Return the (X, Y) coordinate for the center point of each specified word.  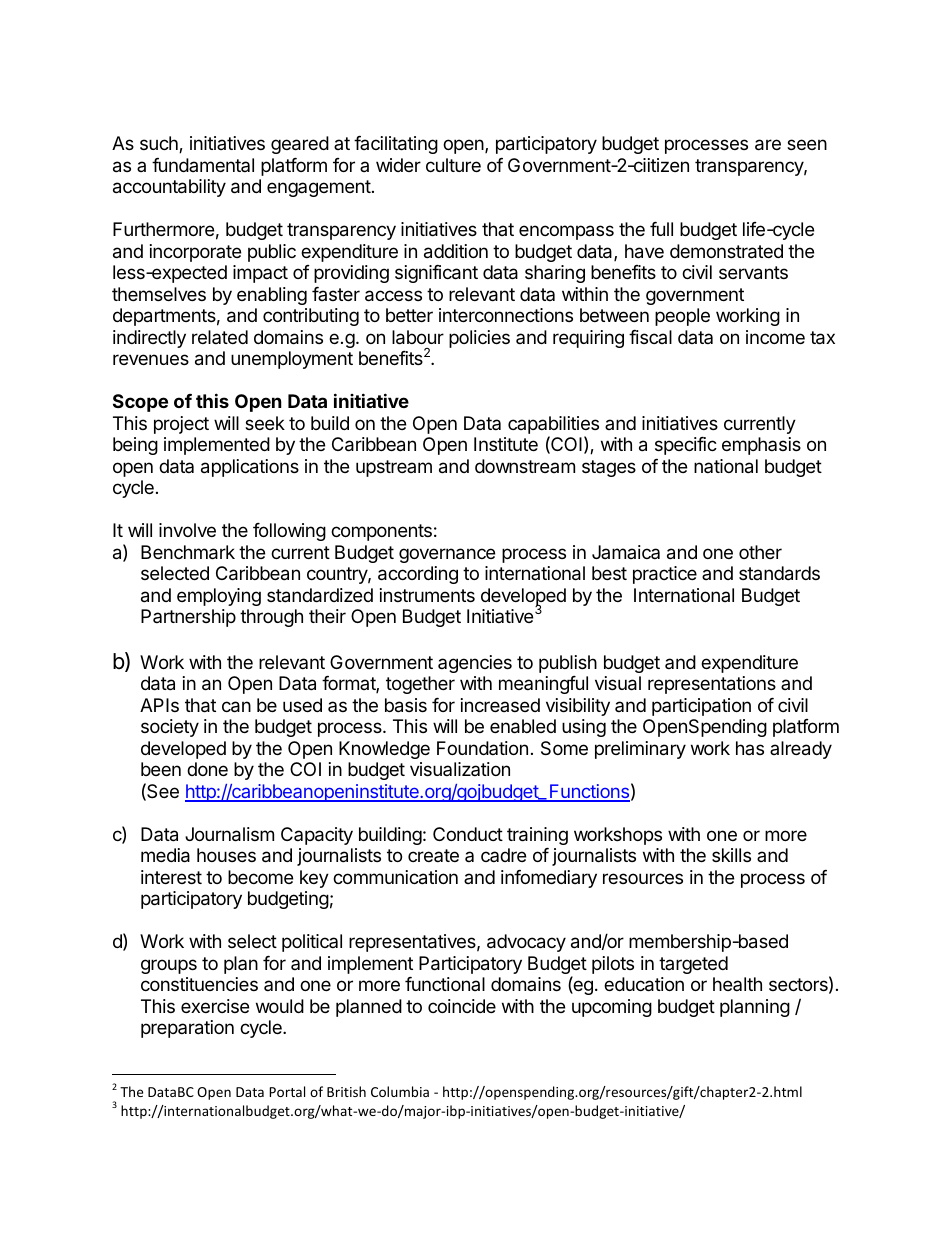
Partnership (188, 618)
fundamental (203, 165)
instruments (427, 595)
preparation (187, 1029)
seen (807, 144)
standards (779, 573)
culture (453, 165)
